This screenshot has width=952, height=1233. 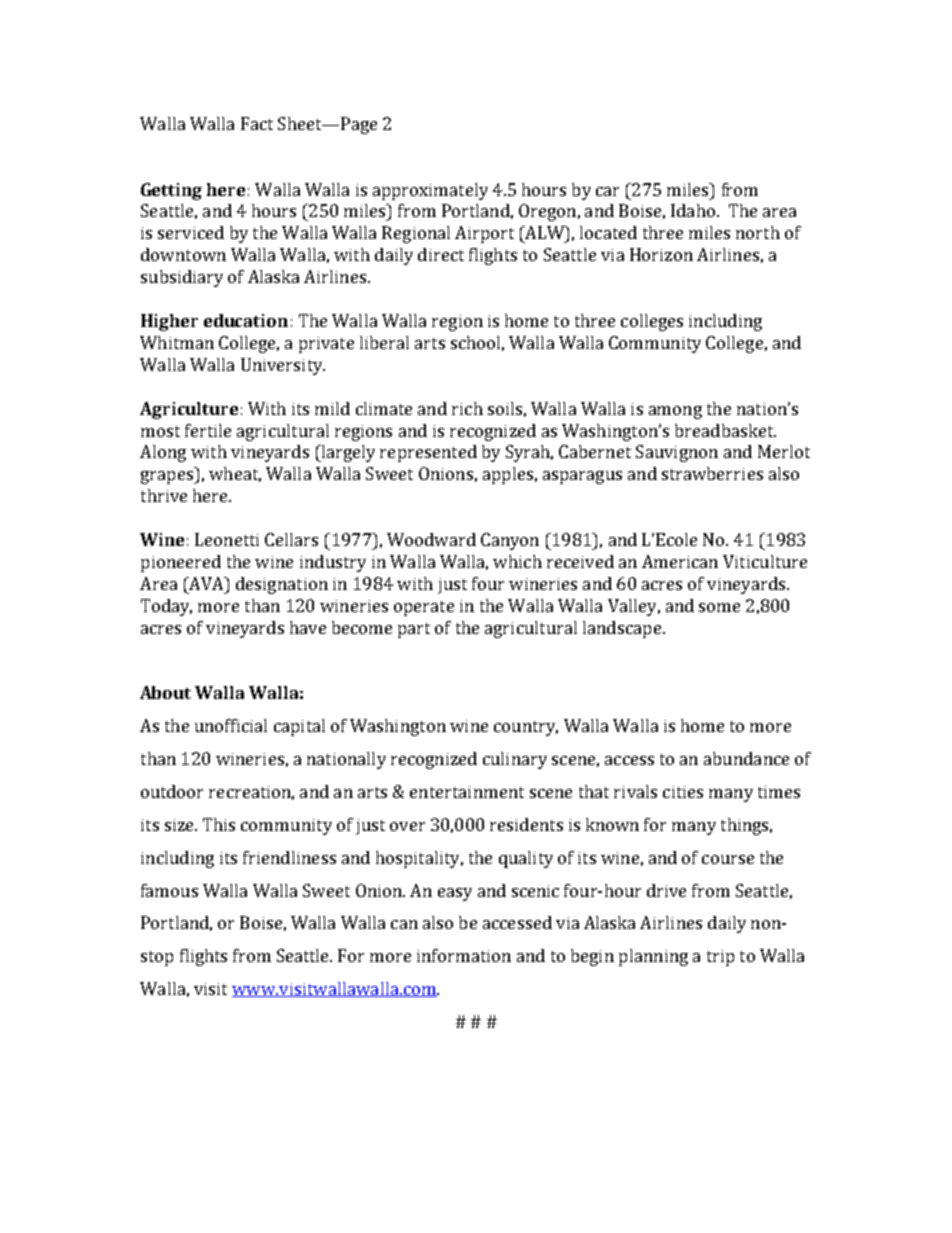 I want to click on rich, so click(x=467, y=408).
